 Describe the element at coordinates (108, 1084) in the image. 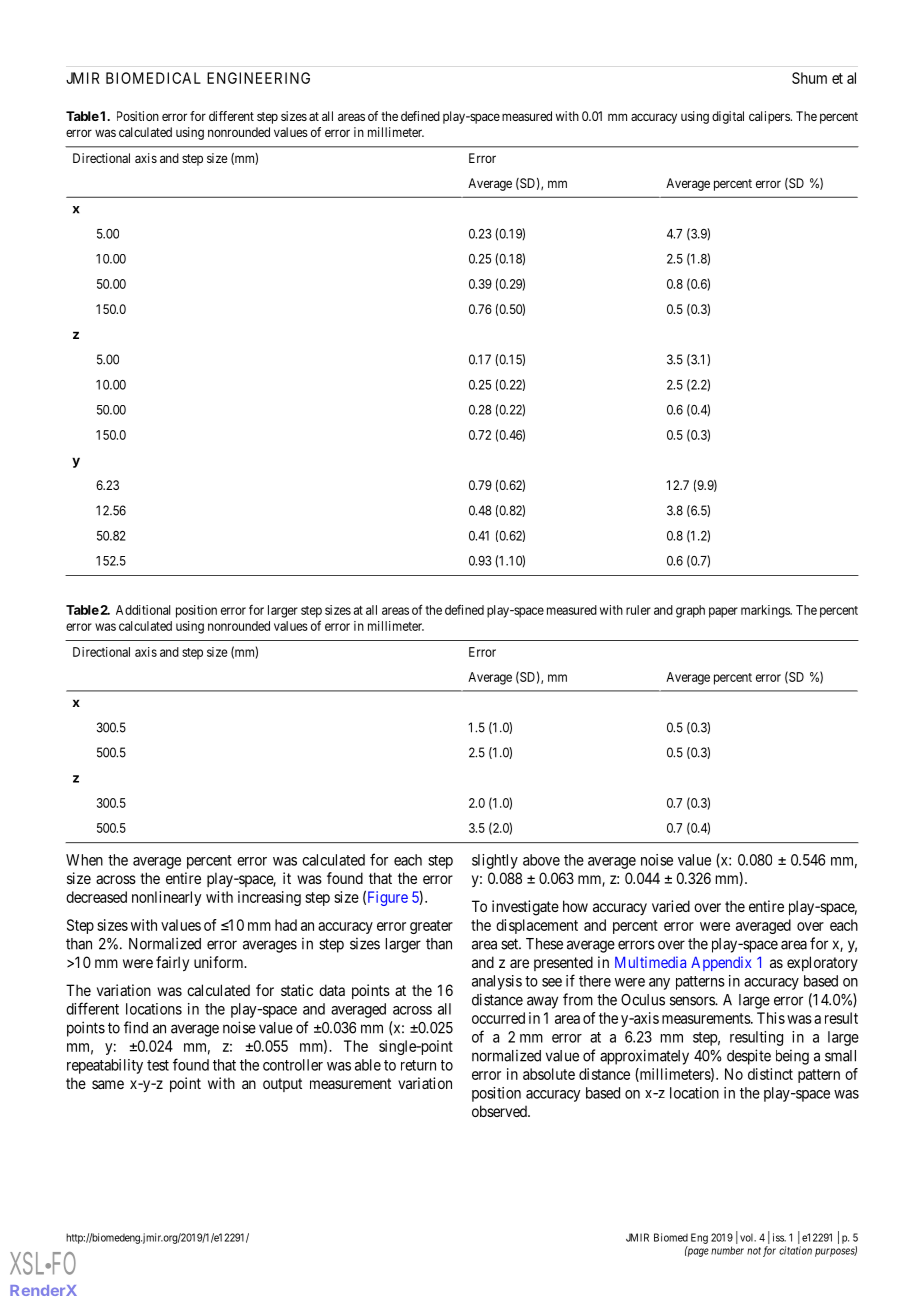

I see `same` at that location.
